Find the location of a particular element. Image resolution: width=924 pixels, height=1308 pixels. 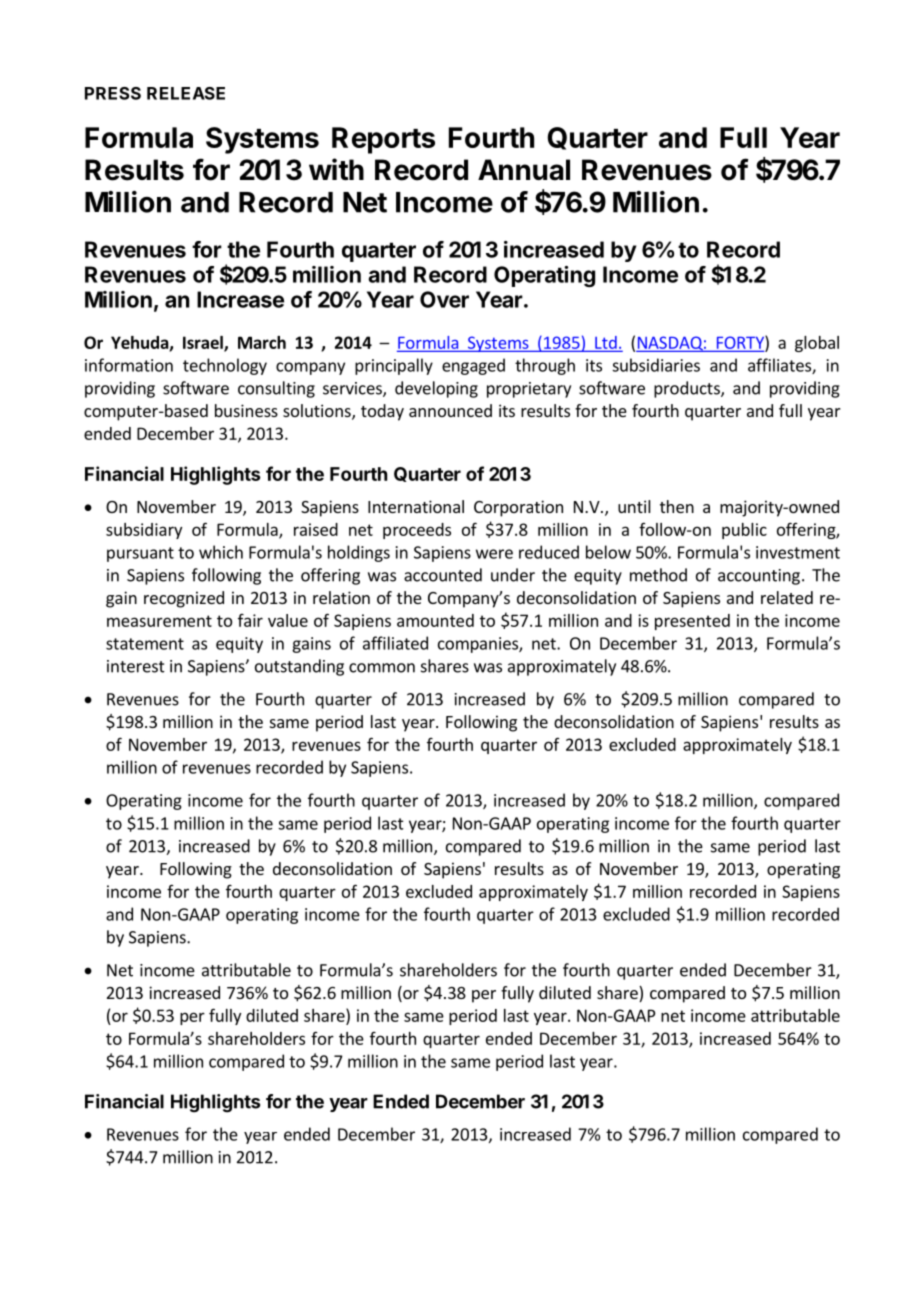

products is located at coordinates (688, 389).
